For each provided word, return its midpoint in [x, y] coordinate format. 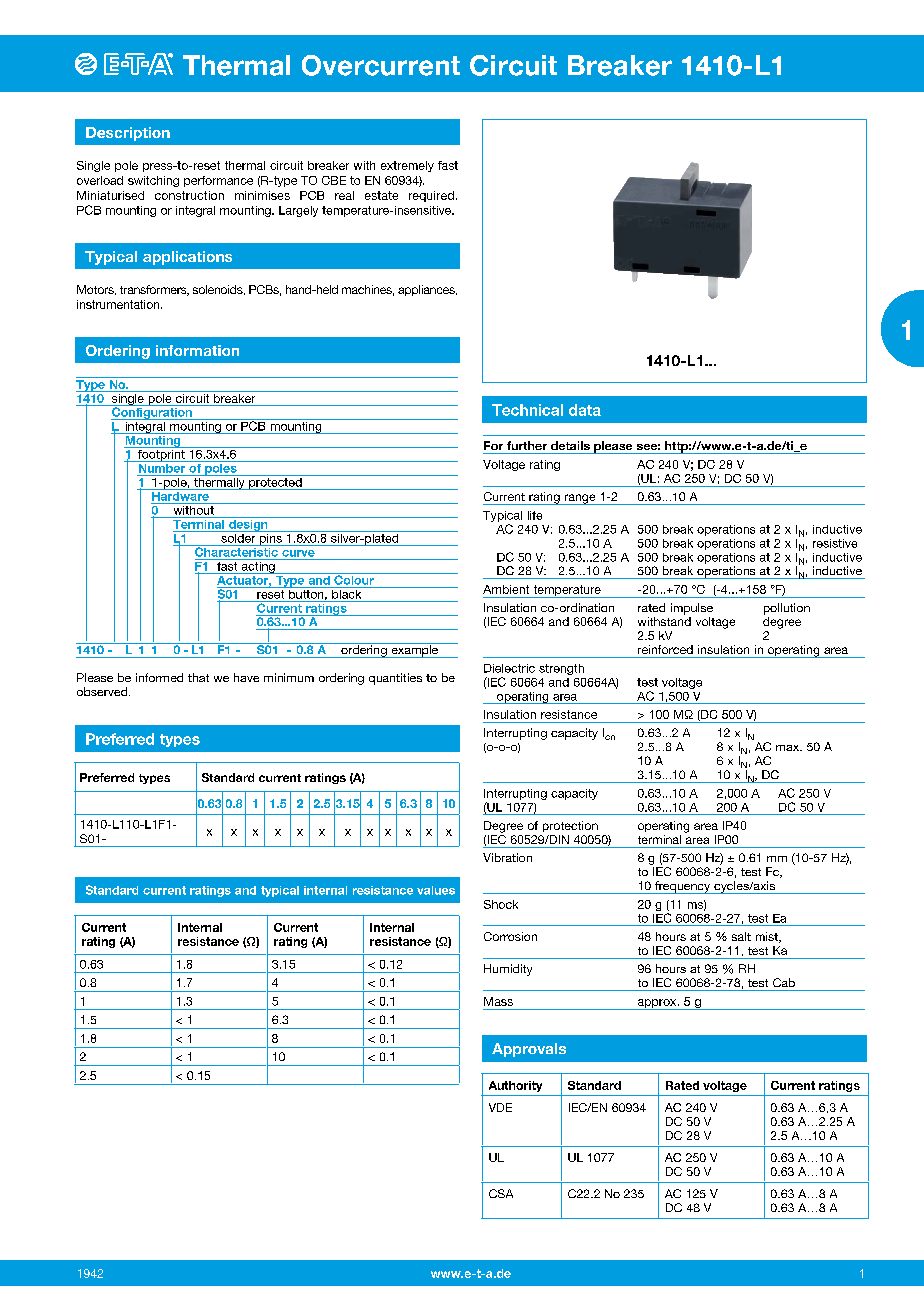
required [431, 196]
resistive [835, 543]
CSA [501, 1193]
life [535, 515]
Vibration [507, 857]
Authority [515, 1086]
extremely [407, 166]
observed [103, 691]
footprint [161, 454]
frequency [683, 887]
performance [218, 181]
